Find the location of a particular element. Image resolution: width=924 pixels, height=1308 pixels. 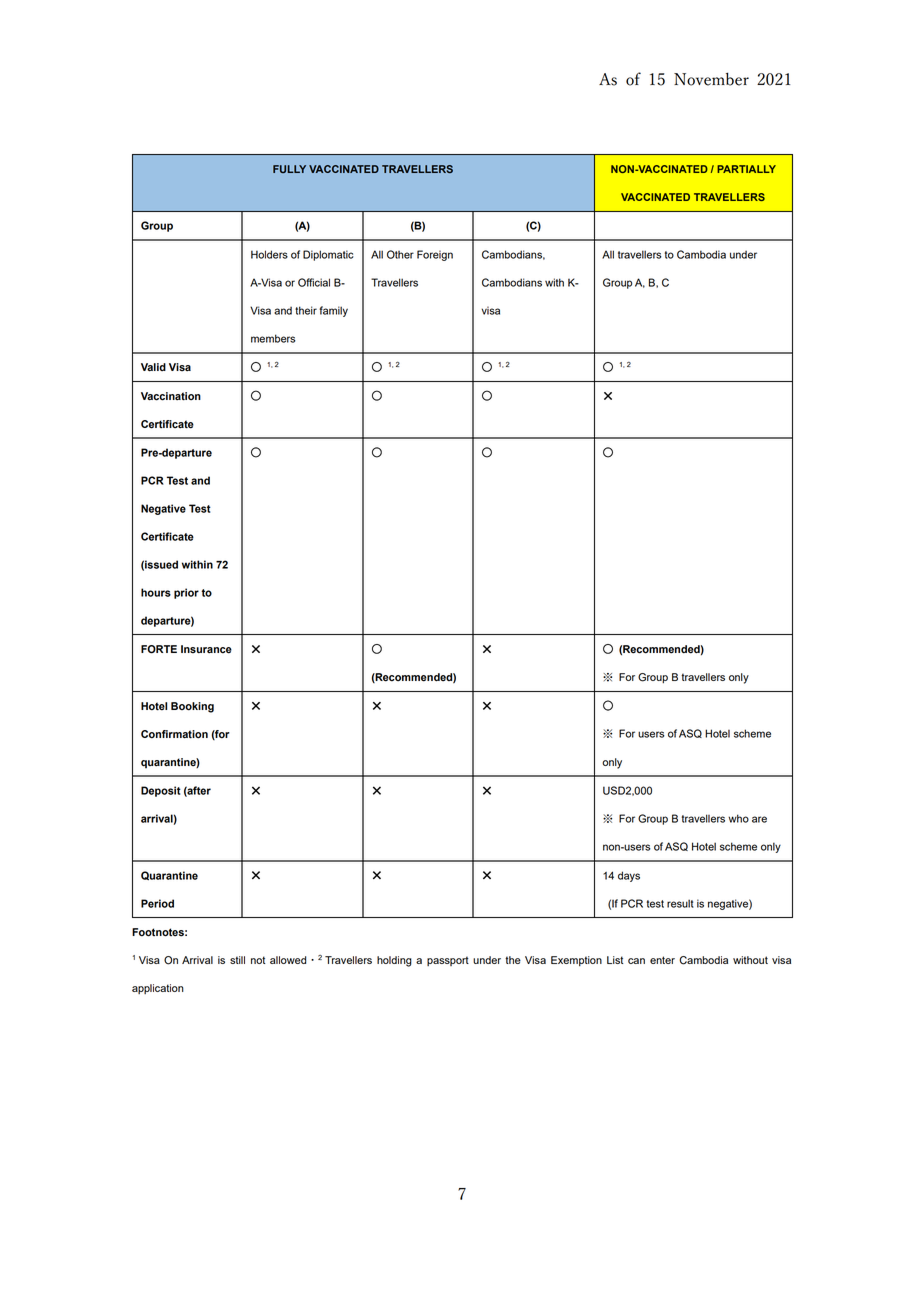

enter is located at coordinates (662, 960).
